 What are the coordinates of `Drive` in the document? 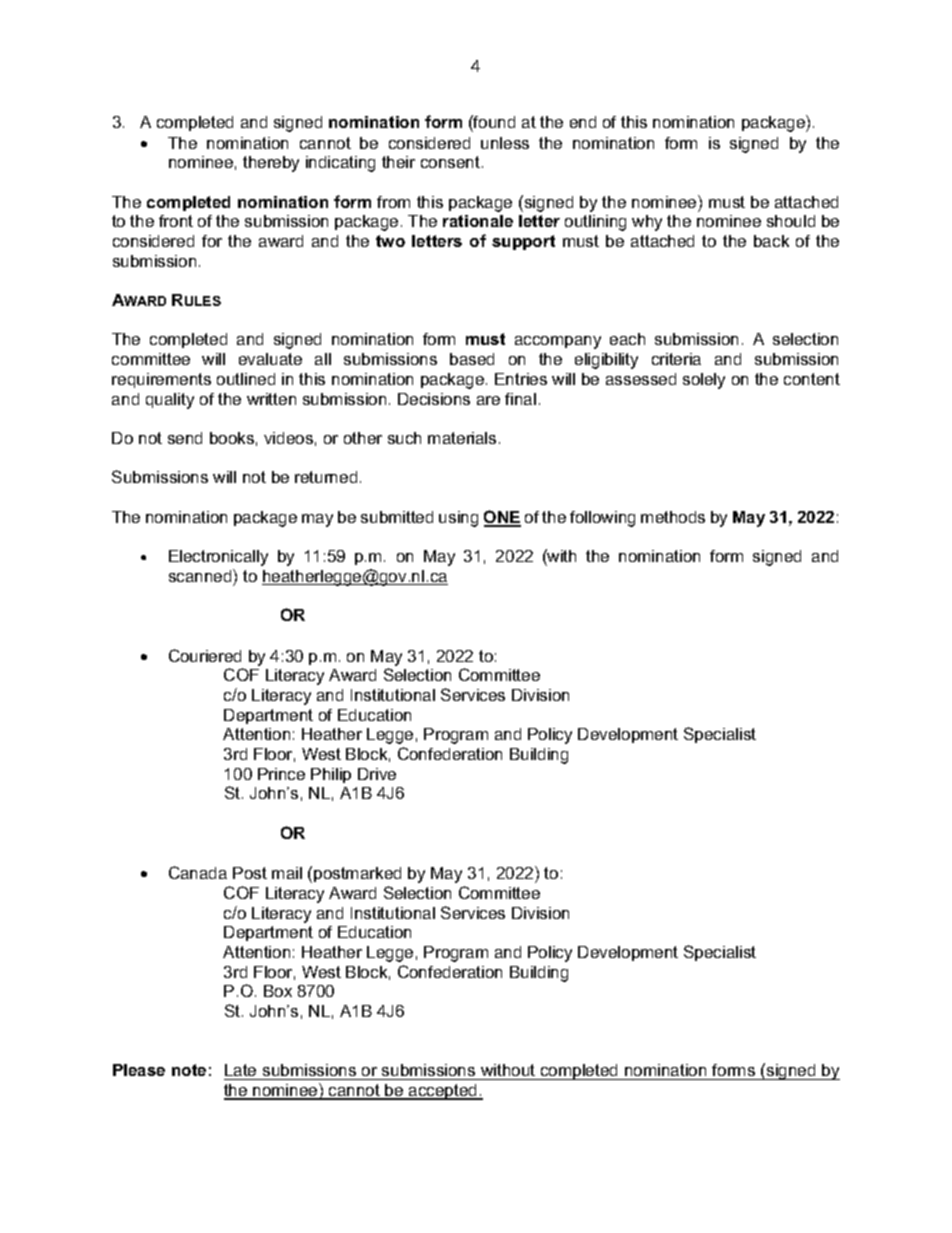 It's located at (377, 774).
